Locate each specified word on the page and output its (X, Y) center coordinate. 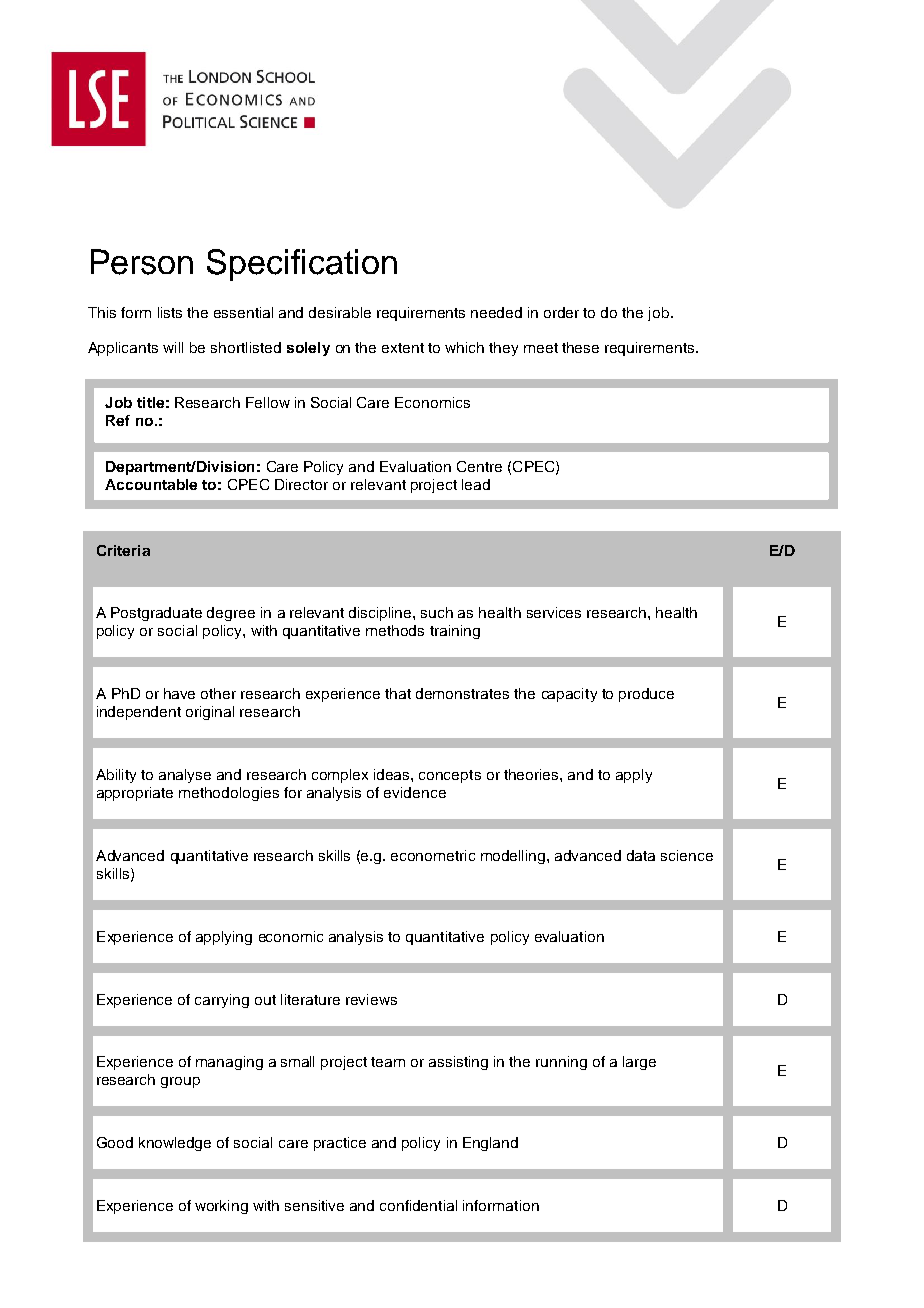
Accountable (151, 484)
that (398, 693)
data (641, 855)
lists (170, 312)
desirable (340, 312)
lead (476, 484)
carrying (222, 1001)
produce (646, 695)
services (554, 612)
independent (139, 713)
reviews (371, 999)
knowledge (175, 1144)
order (561, 312)
